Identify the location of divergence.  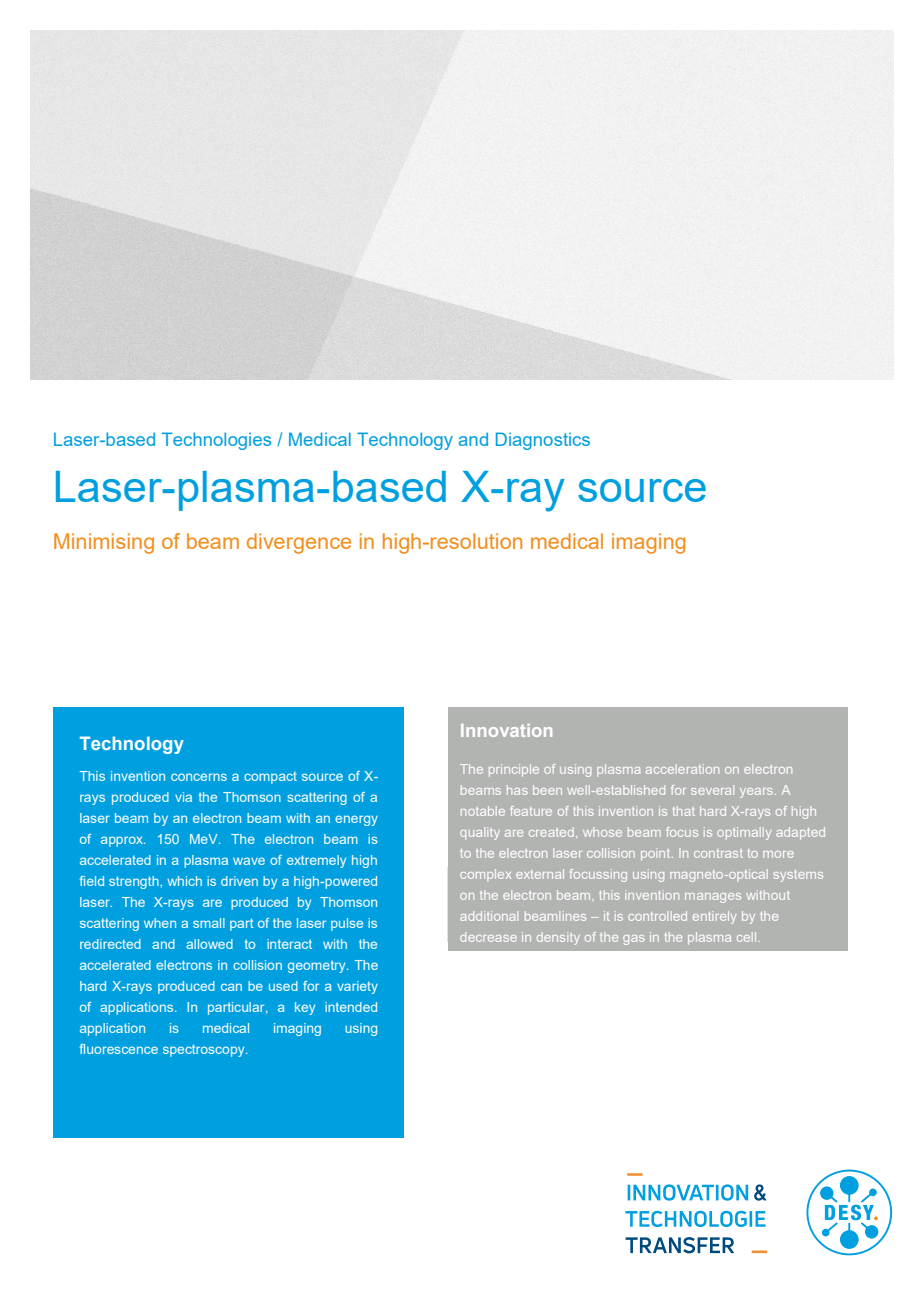
(299, 543).
